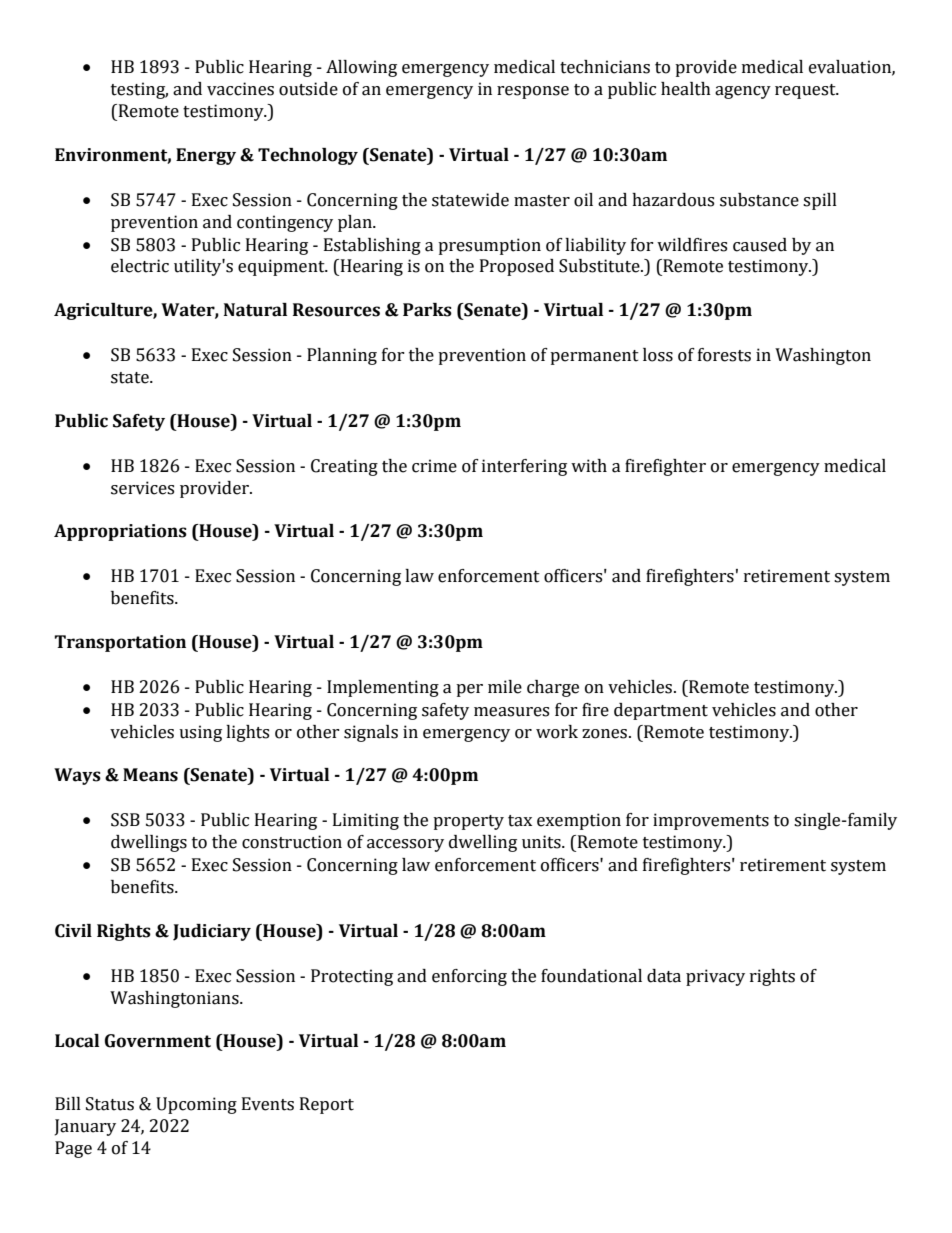 The height and width of the page is (1233, 952). What do you see at coordinates (255, 310) in the page?
I see `Natural` at bounding box center [255, 310].
